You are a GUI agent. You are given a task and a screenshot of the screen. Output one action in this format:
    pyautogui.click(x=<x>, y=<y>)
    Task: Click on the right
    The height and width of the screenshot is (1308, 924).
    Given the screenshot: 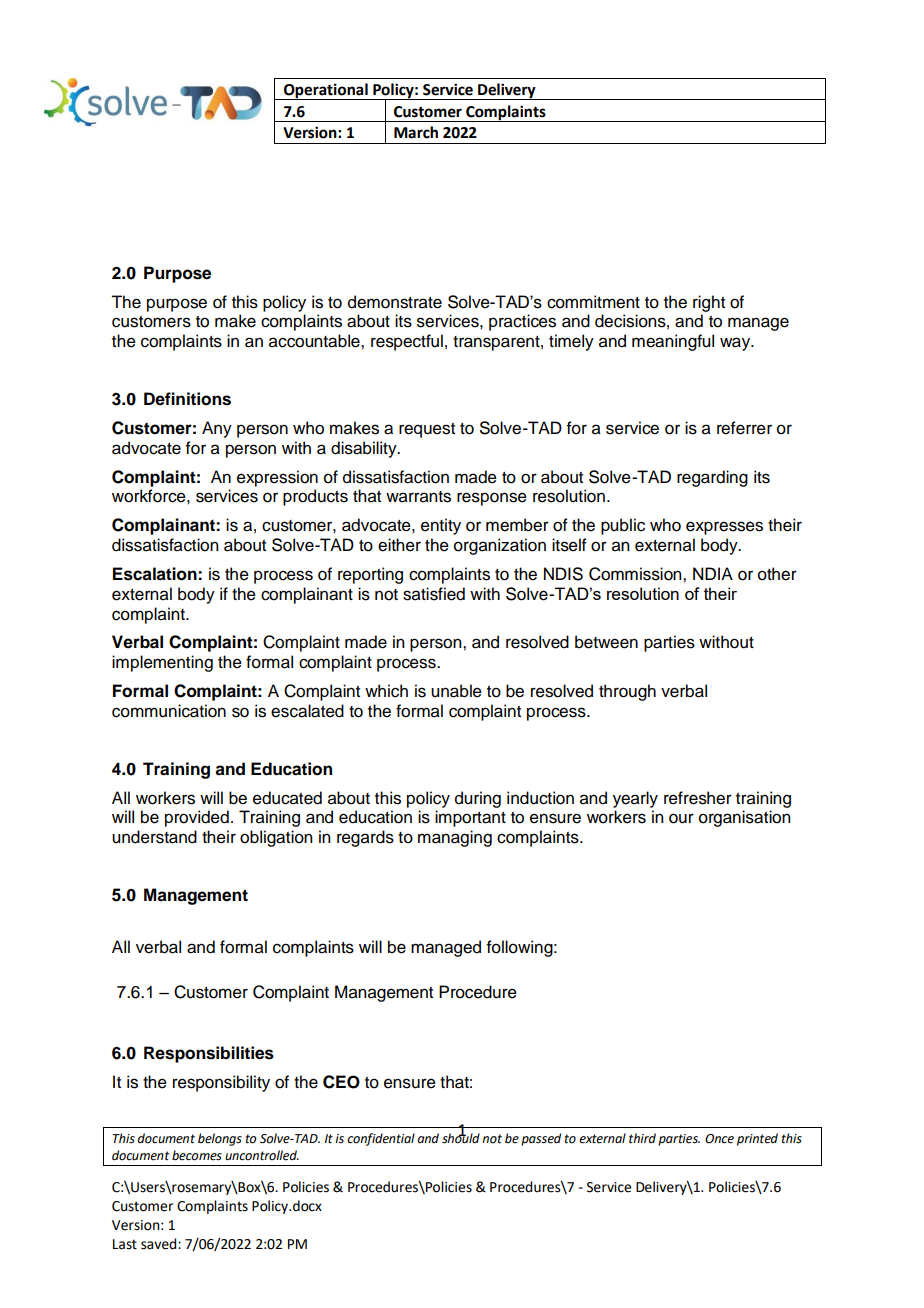 What is the action you would take?
    pyautogui.click(x=709, y=303)
